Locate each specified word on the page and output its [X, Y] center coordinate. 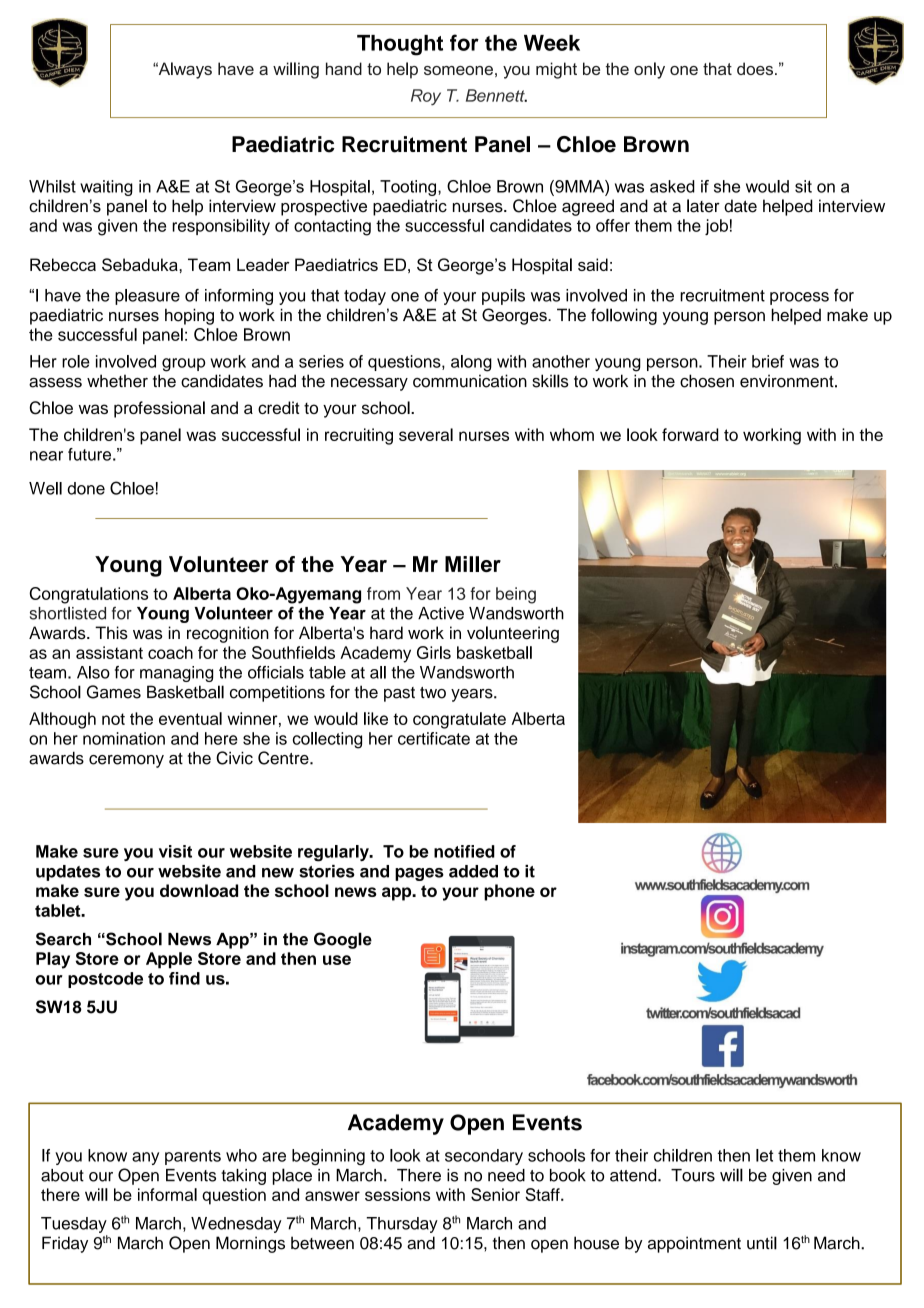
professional [159, 409]
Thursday [402, 1225]
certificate [434, 738]
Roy [426, 97]
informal [167, 1194]
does [755, 68]
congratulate [459, 720]
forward [690, 434]
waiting [106, 188]
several [426, 434]
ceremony [126, 761]
